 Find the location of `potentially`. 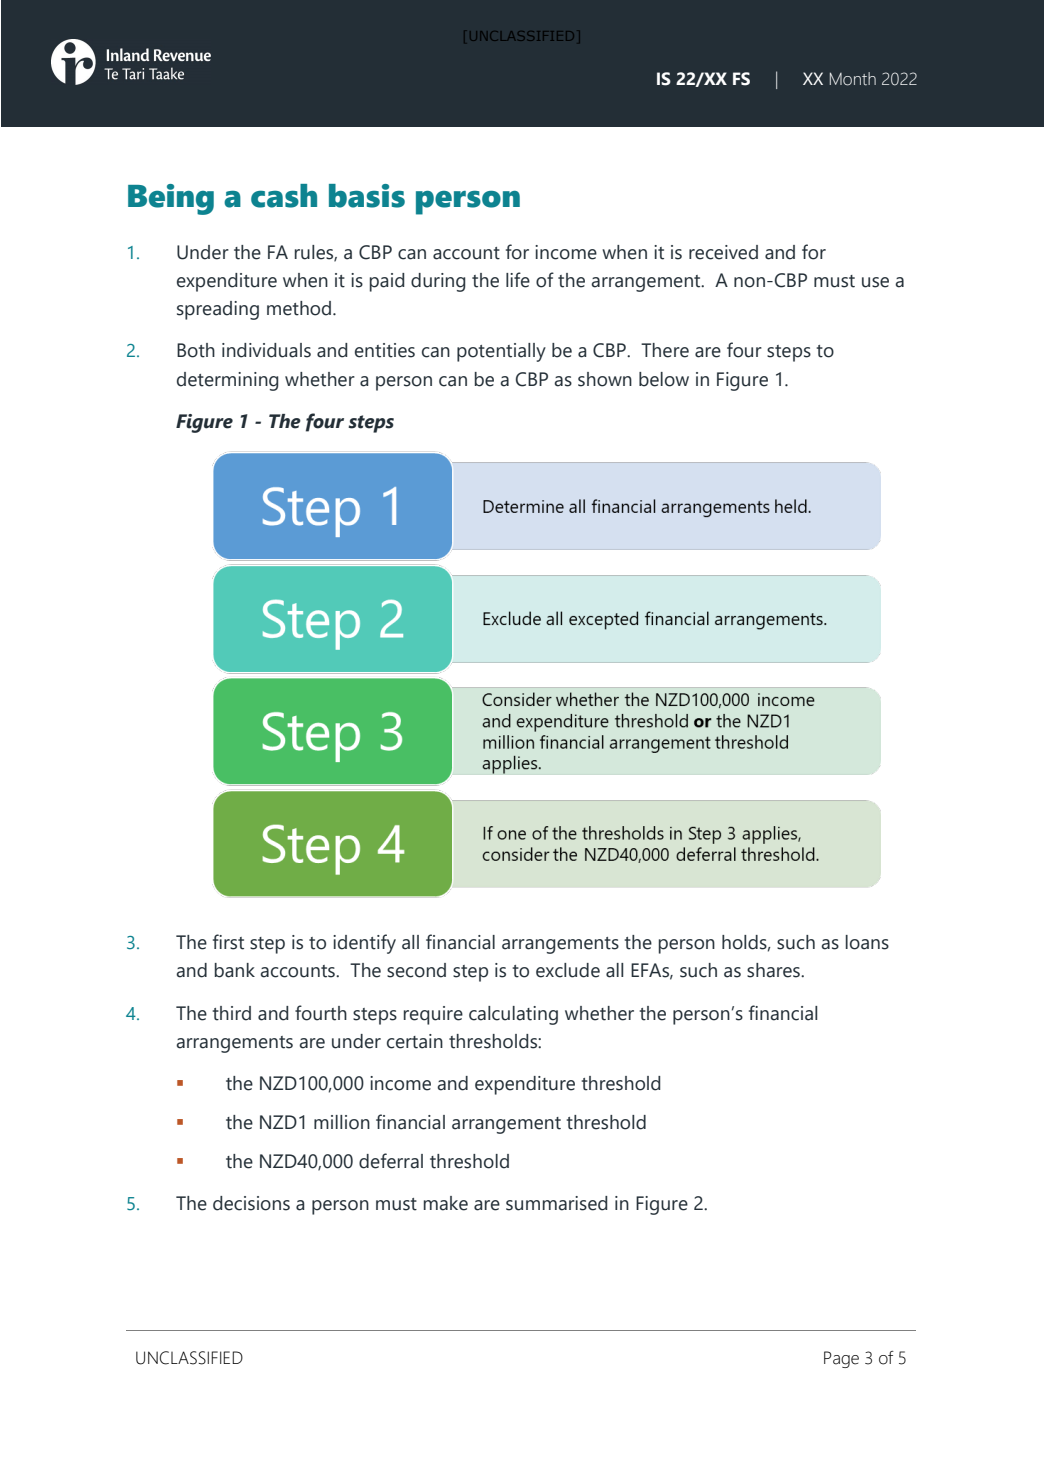

potentially is located at coordinates (501, 352).
